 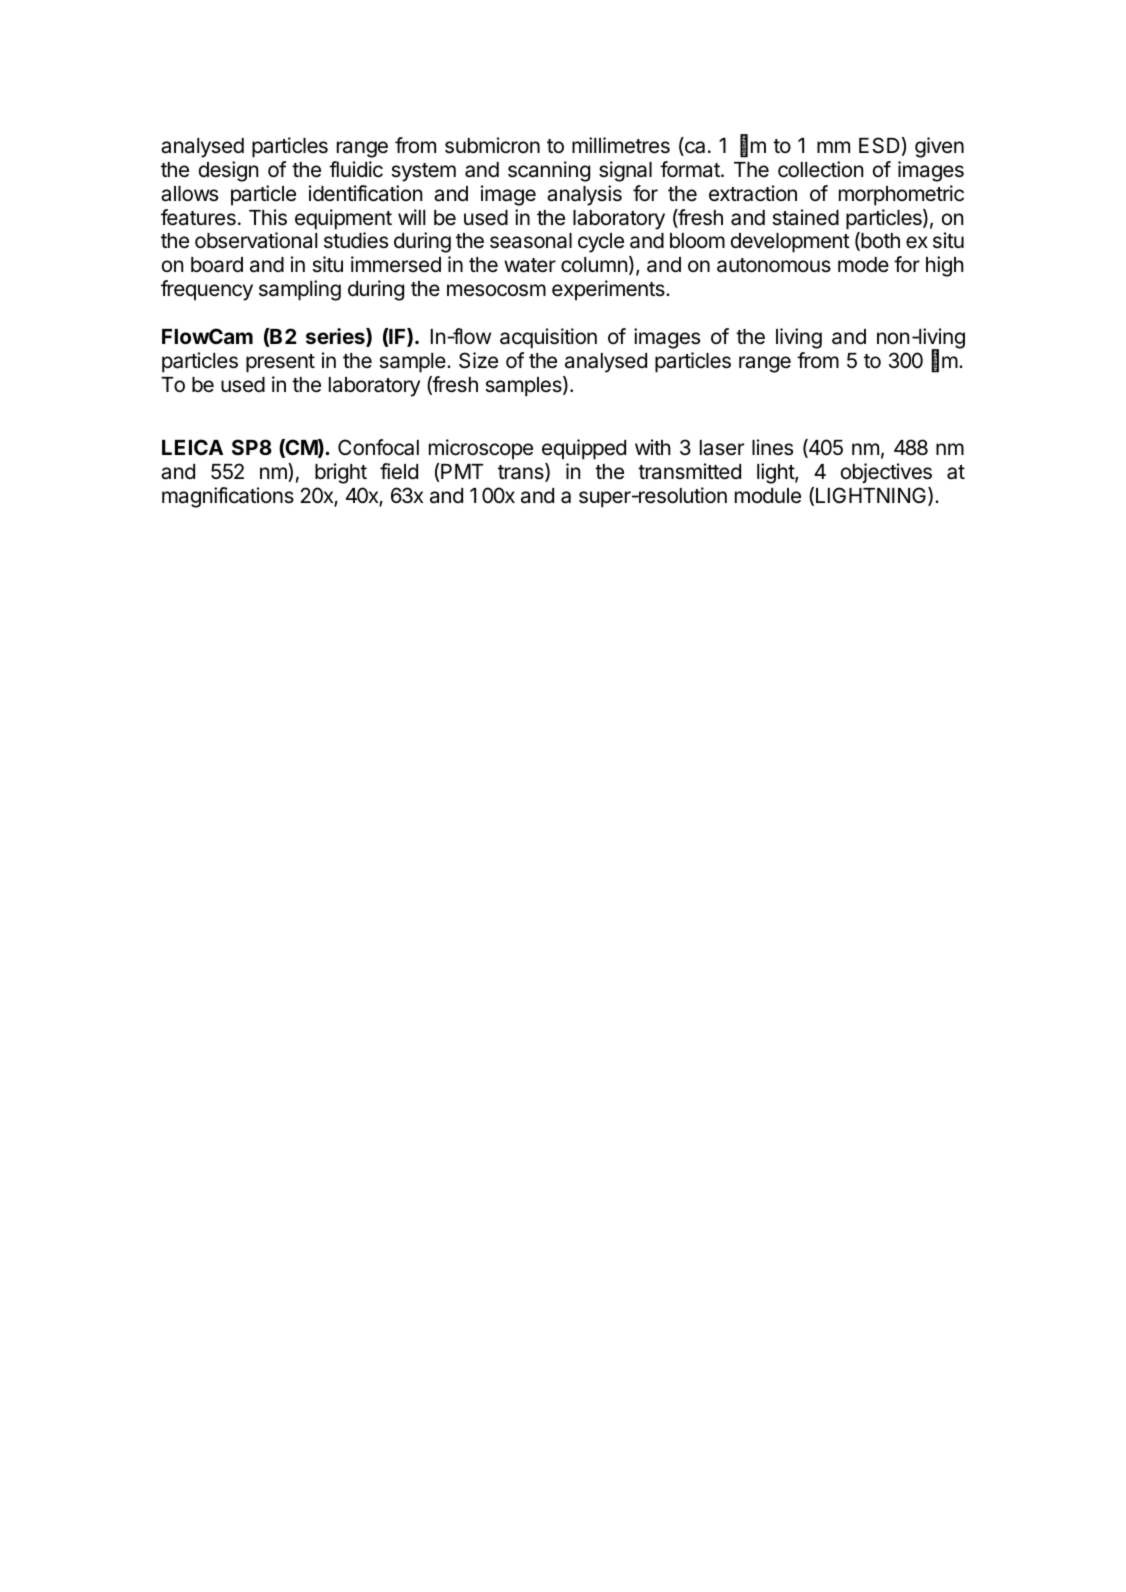 What do you see at coordinates (549, 171) in the image?
I see `scanning` at bounding box center [549, 171].
